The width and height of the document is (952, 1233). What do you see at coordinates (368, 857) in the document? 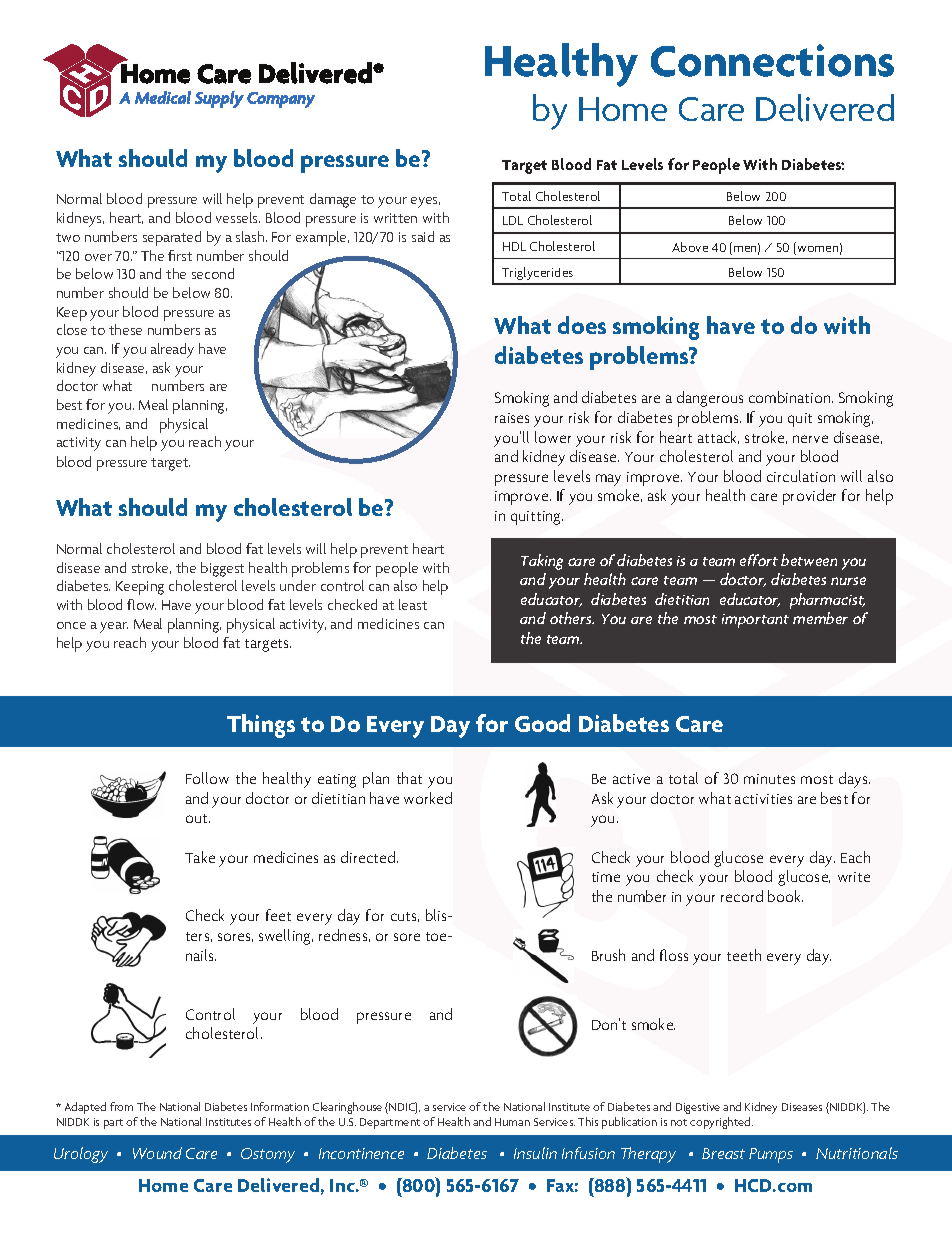
I see `directed` at bounding box center [368, 857].
